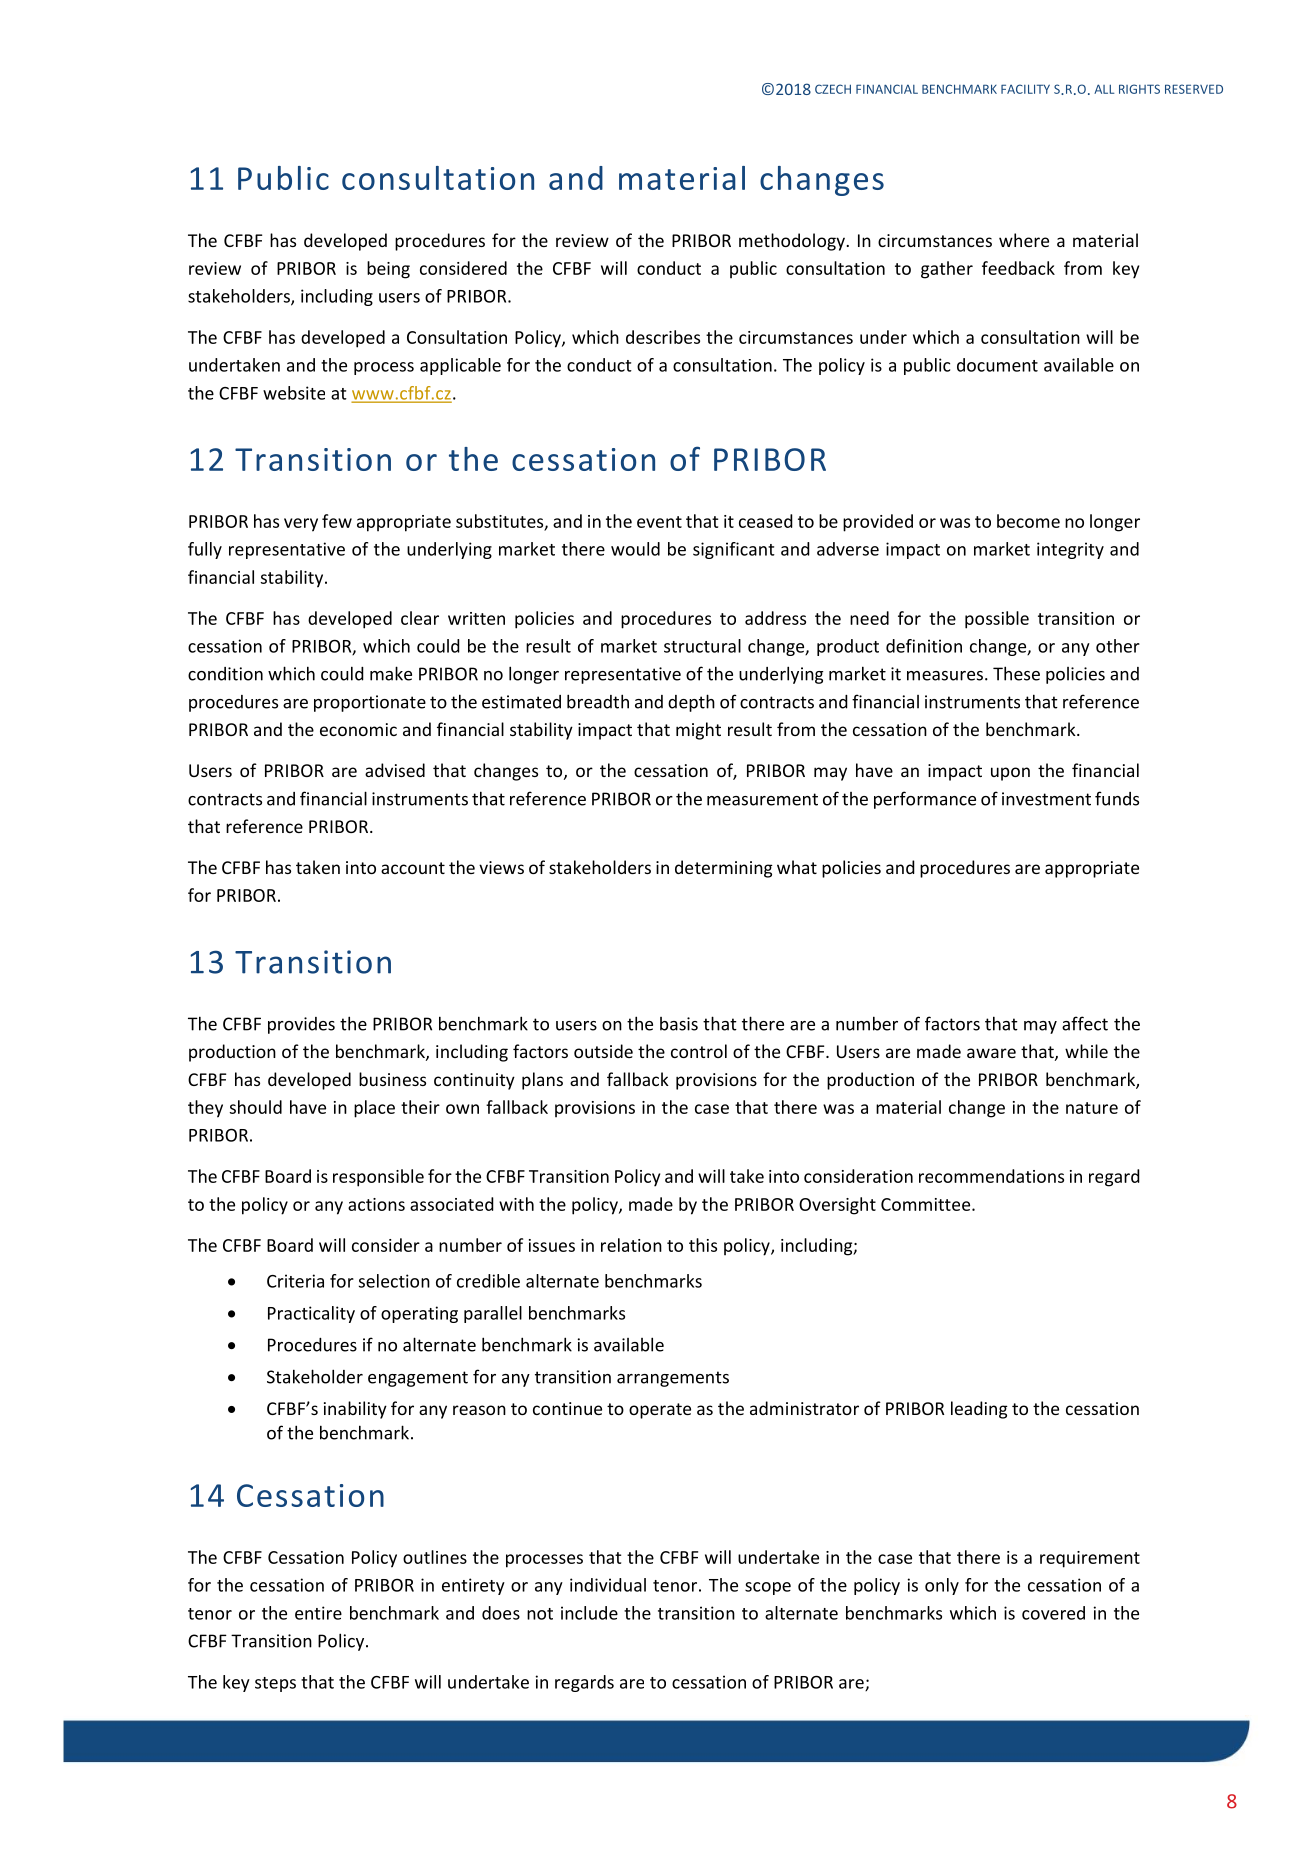  Describe the element at coordinates (979, 1410) in the document. I see `leading` at that location.
